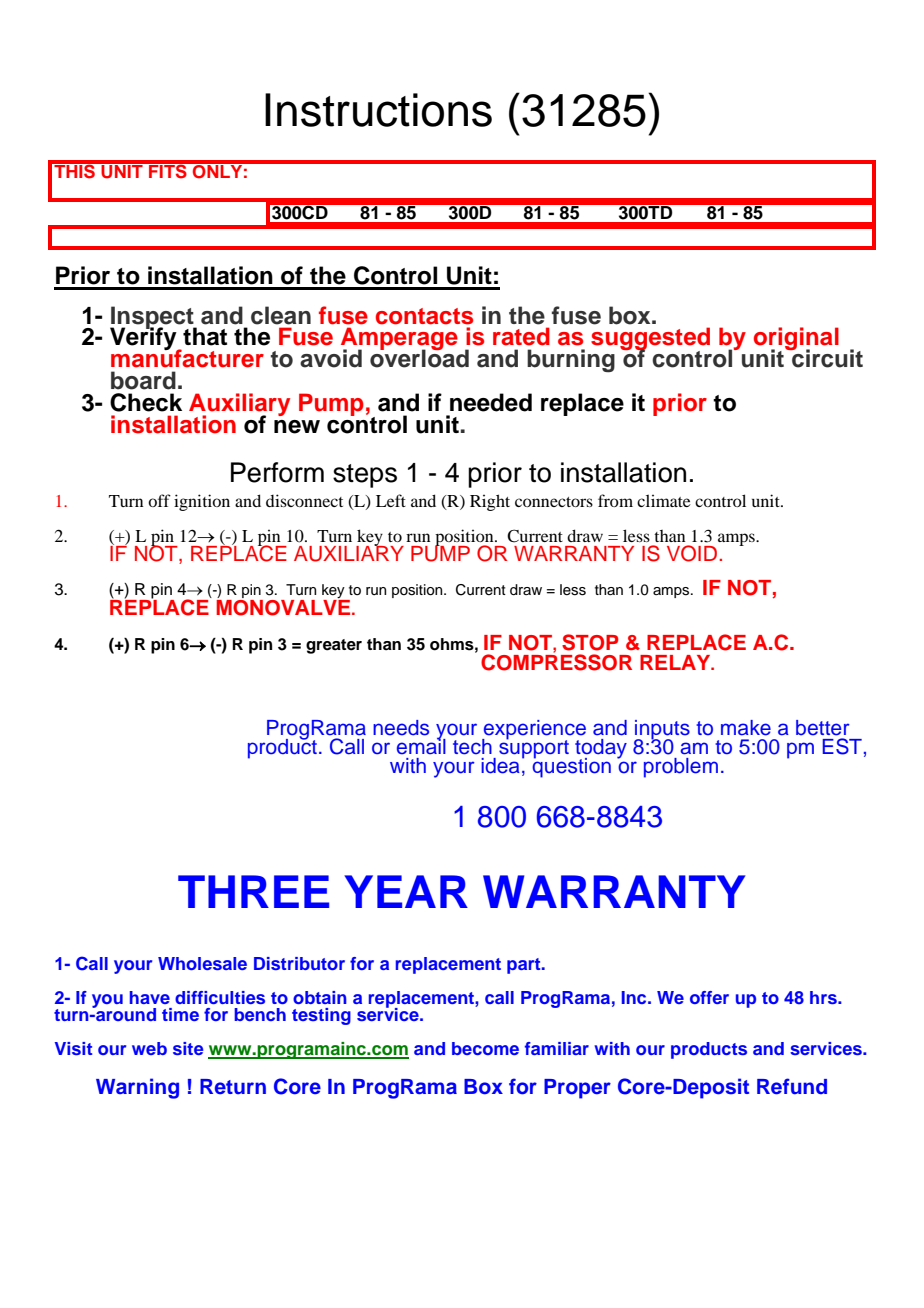  What do you see at coordinates (796, 340) in the image?
I see `original` at bounding box center [796, 340].
